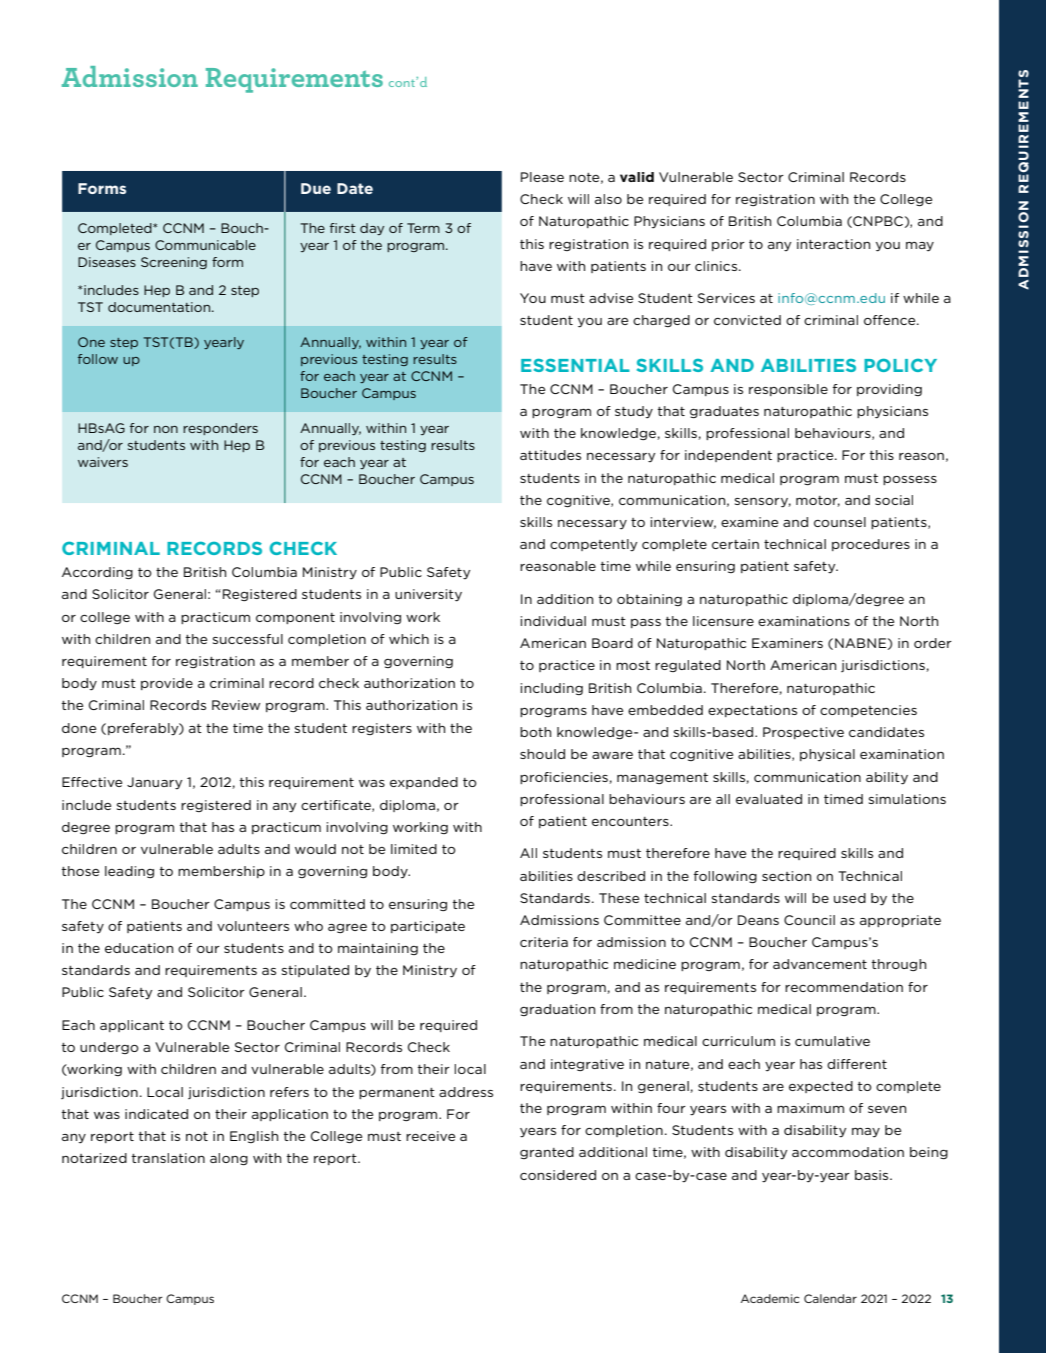 The width and height of the page is (1046, 1353). What do you see at coordinates (535, 732) in the page?
I see `both` at bounding box center [535, 732].
